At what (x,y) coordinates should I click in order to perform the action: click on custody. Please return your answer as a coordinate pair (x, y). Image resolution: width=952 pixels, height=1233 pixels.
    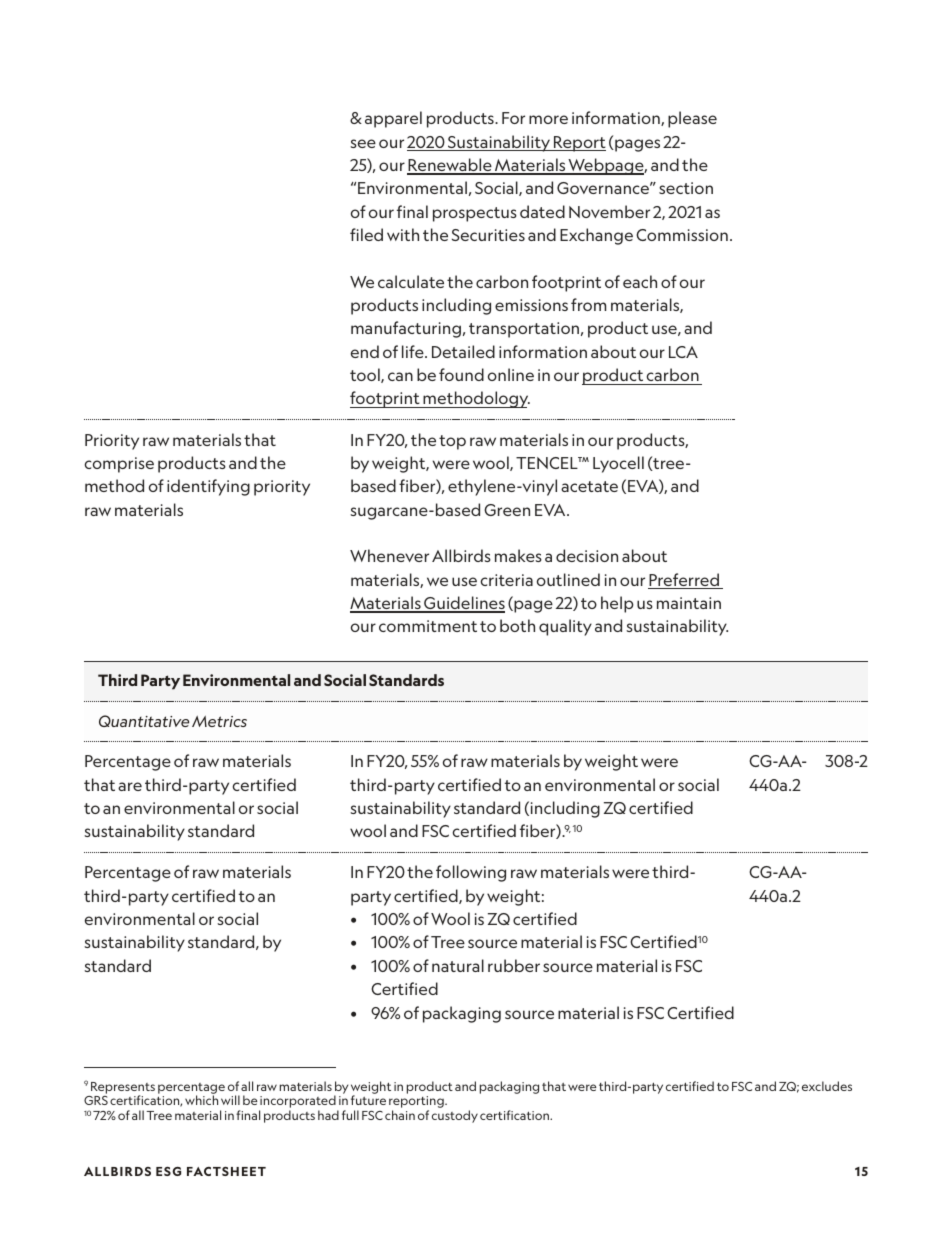
    Looking at the image, I should click on (455, 1116).
